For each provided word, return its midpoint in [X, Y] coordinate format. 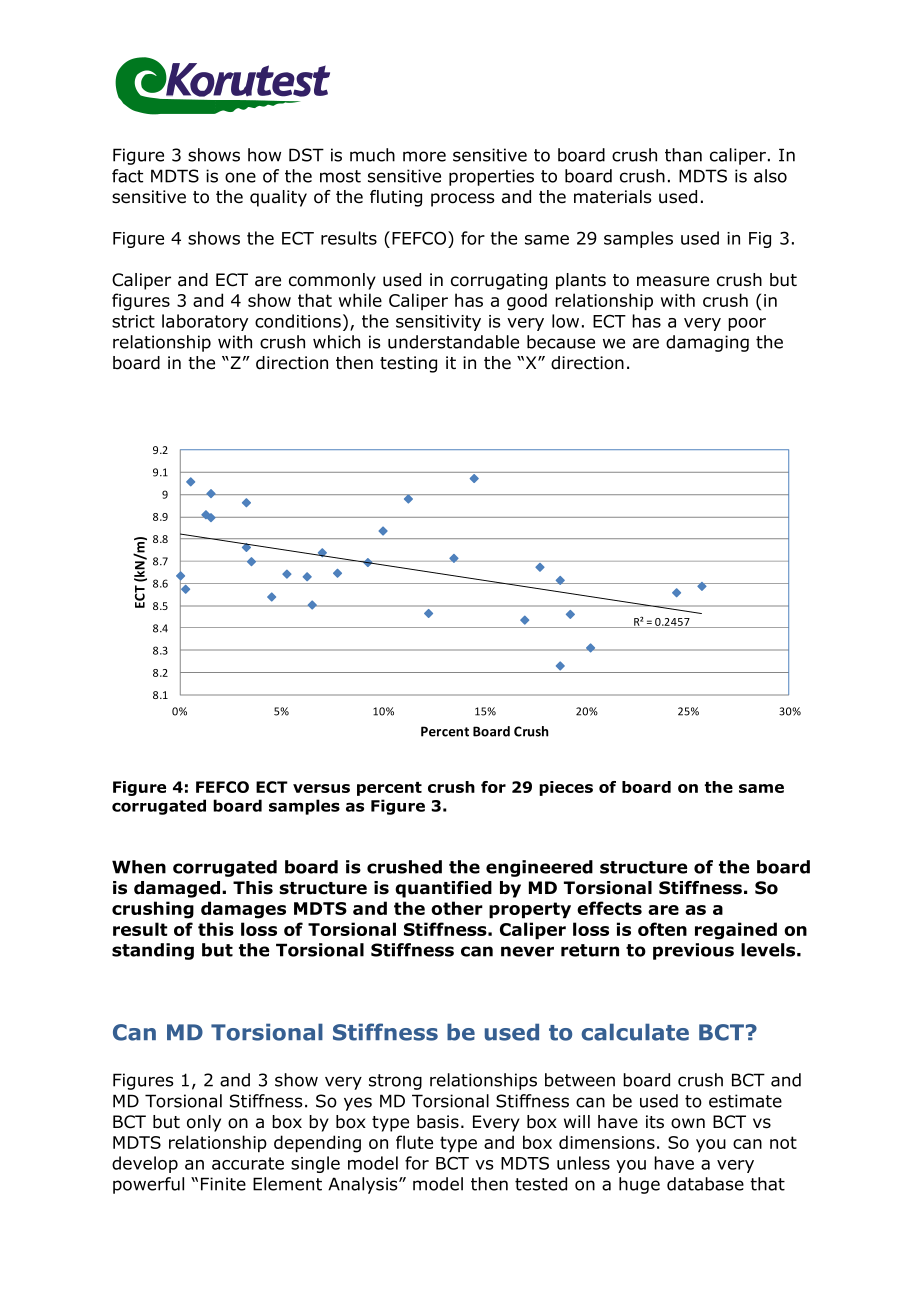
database [705, 1184]
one [240, 177]
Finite [223, 1184]
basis [438, 1122]
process [463, 200]
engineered [539, 868]
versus [321, 788]
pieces [566, 788]
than [683, 155]
